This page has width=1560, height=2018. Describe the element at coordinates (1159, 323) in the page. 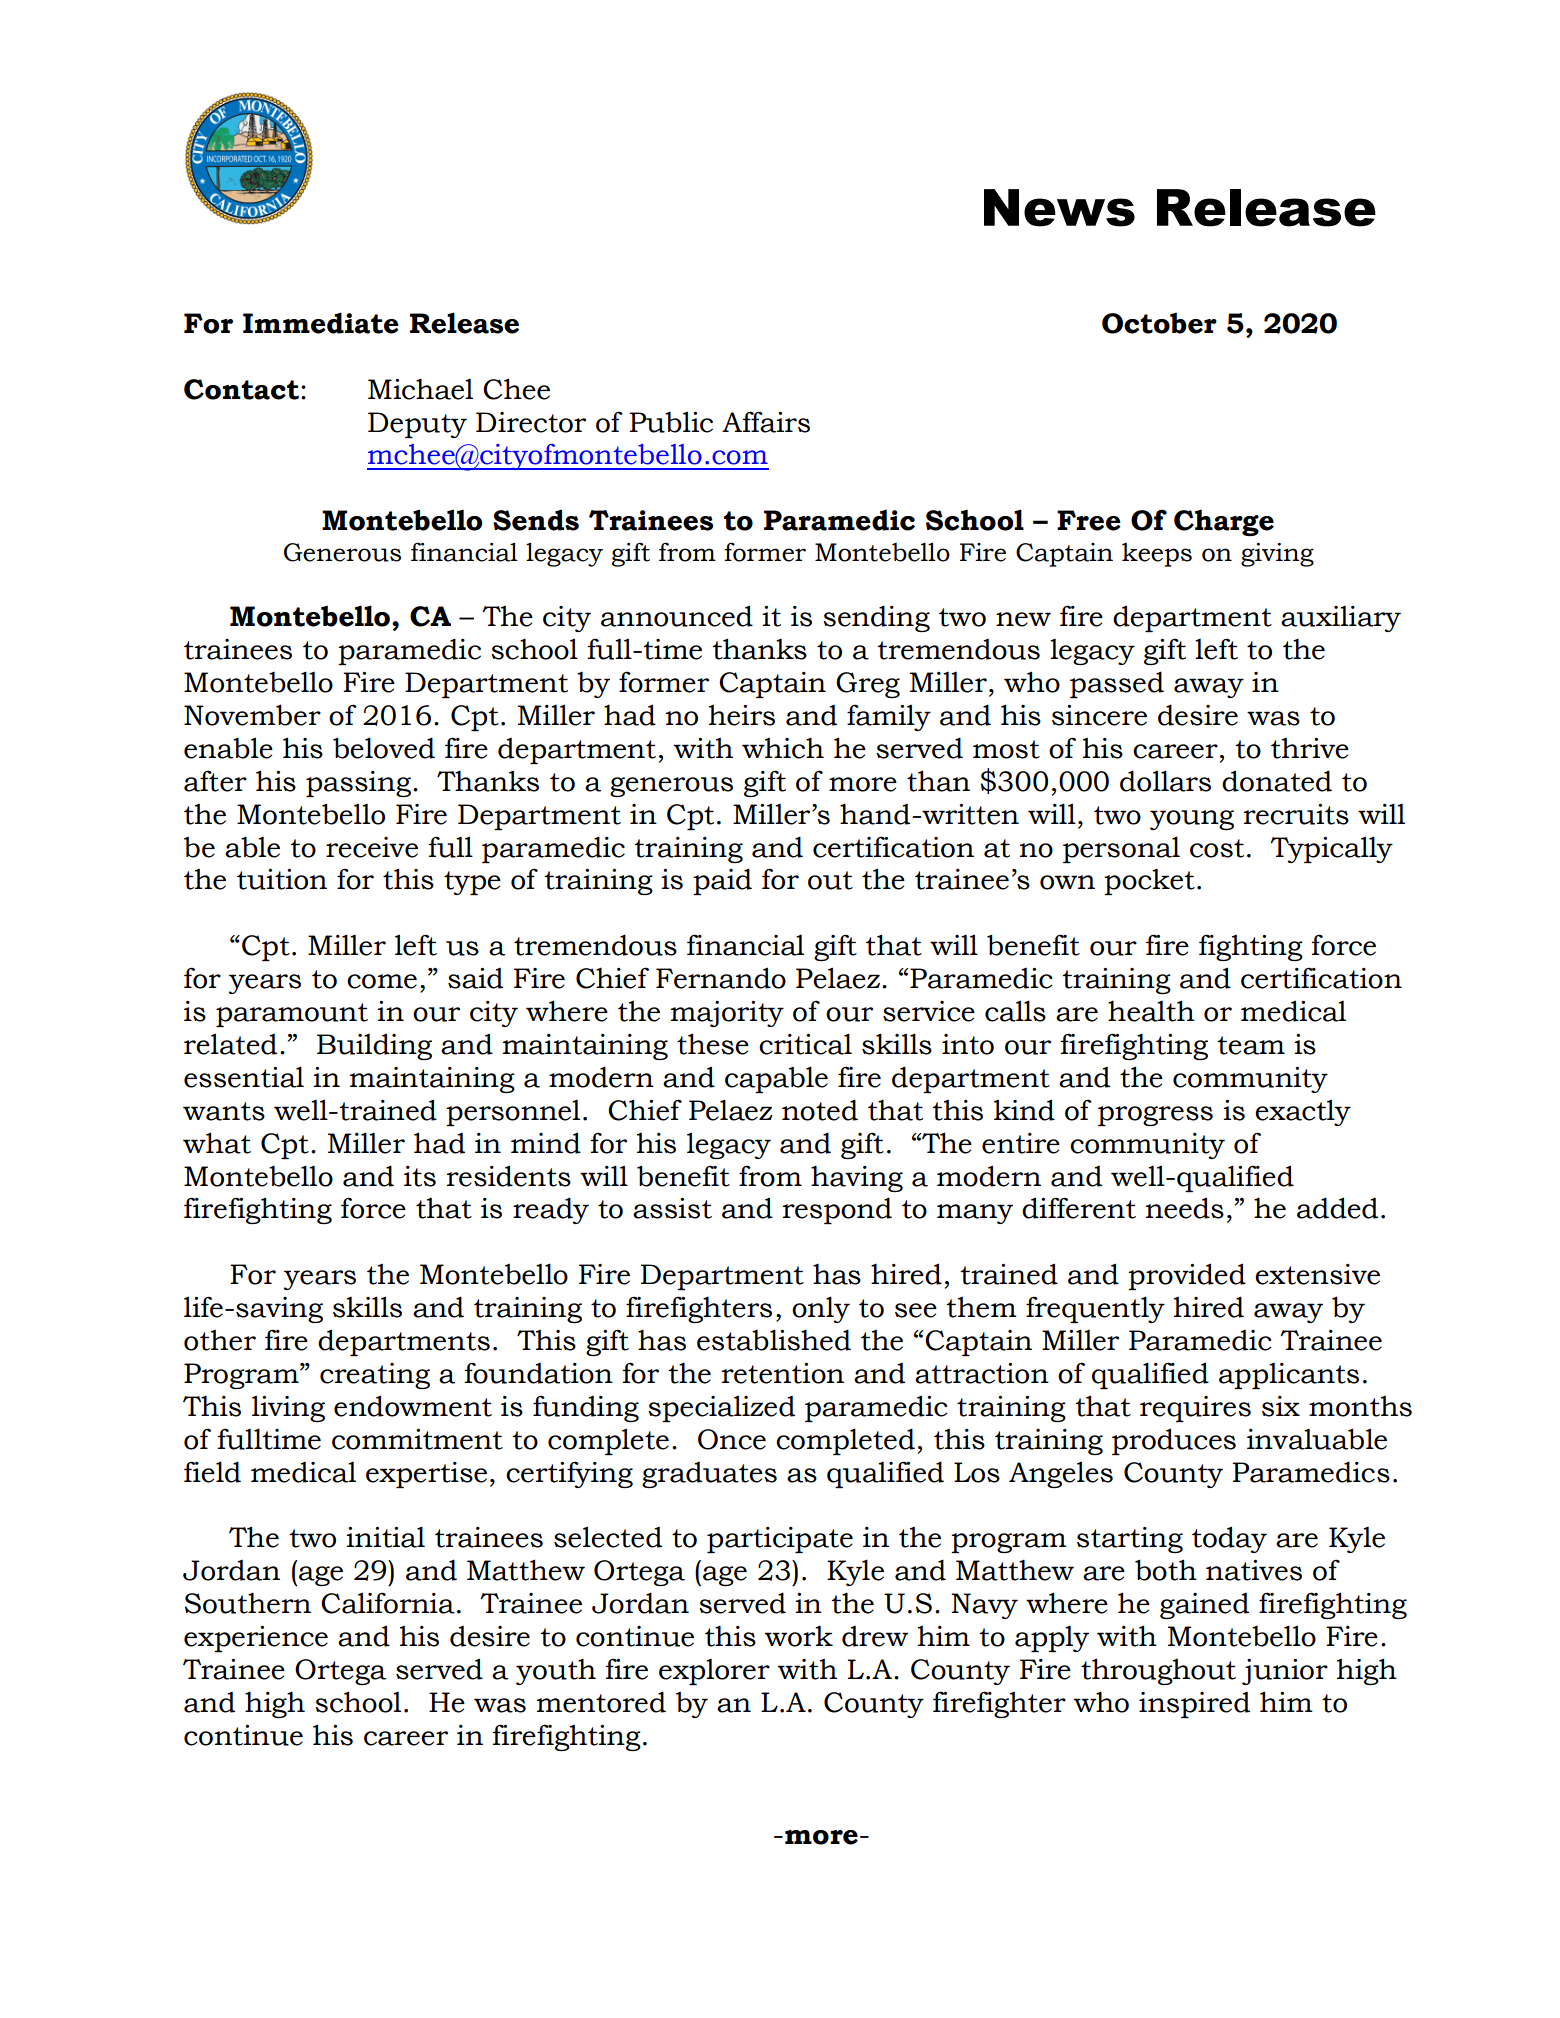

I see `October` at that location.
